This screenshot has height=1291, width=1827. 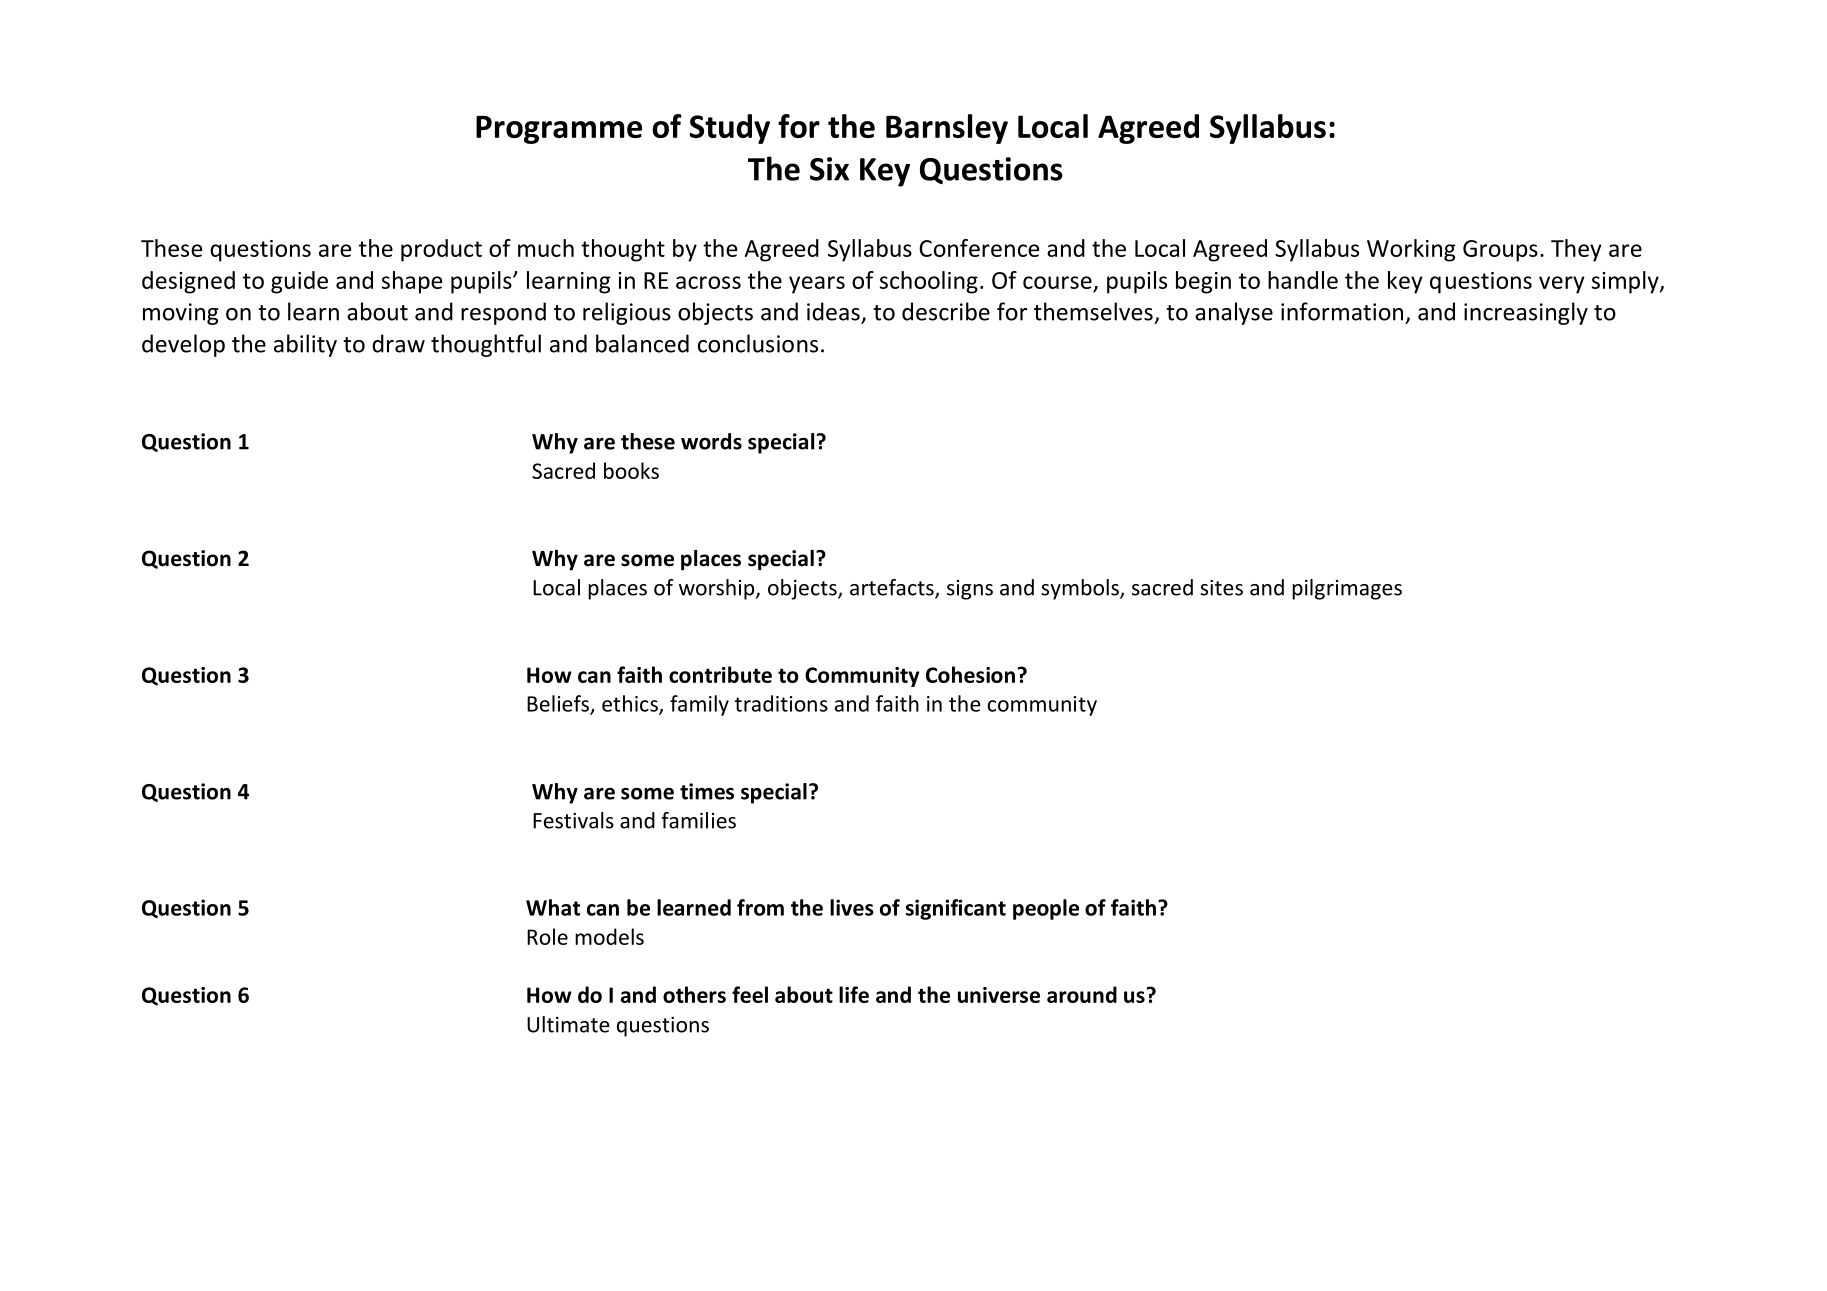 What do you see at coordinates (305, 345) in the screenshot?
I see `ability` at bounding box center [305, 345].
